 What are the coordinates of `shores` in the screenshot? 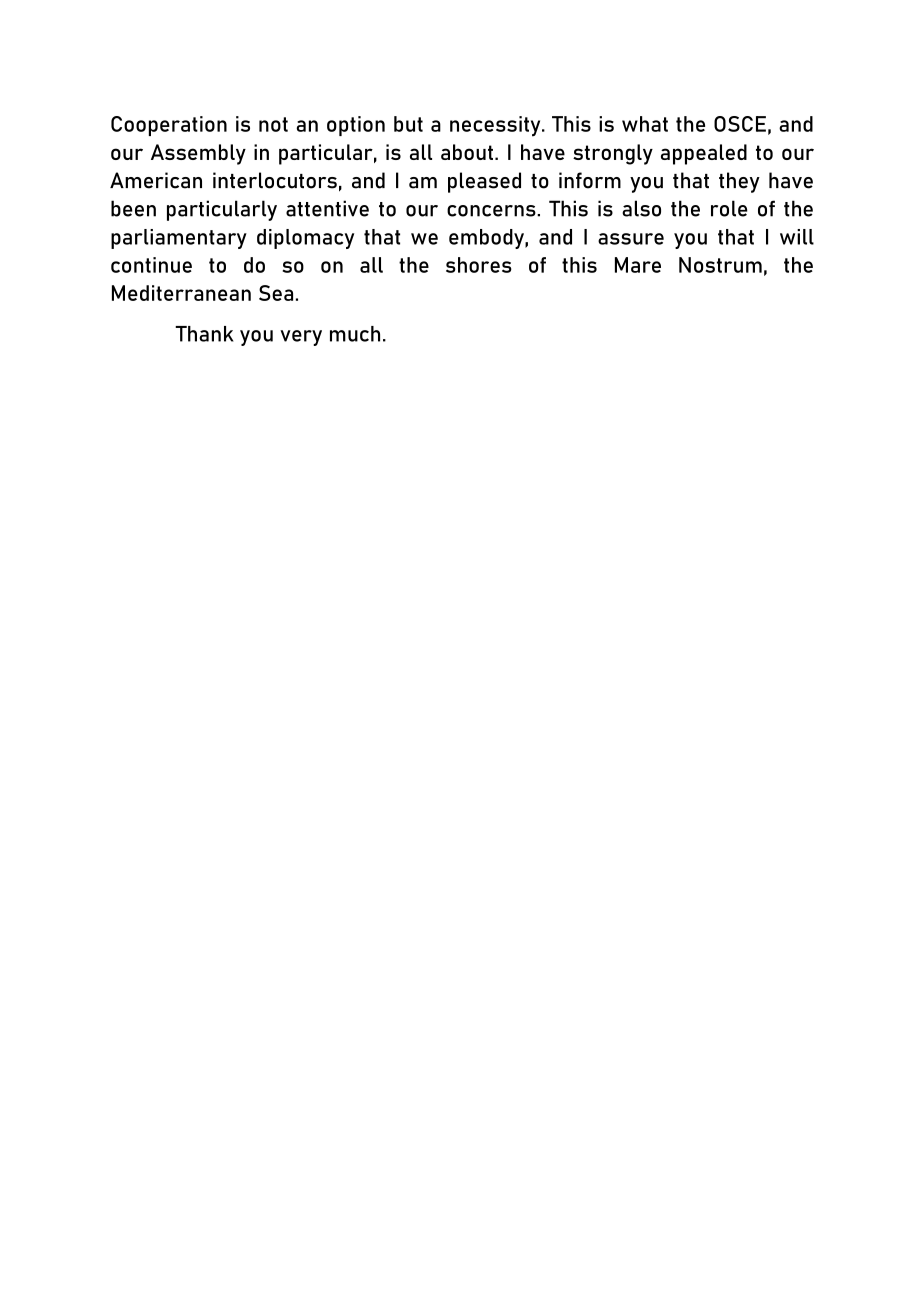 It's located at (479, 265).
